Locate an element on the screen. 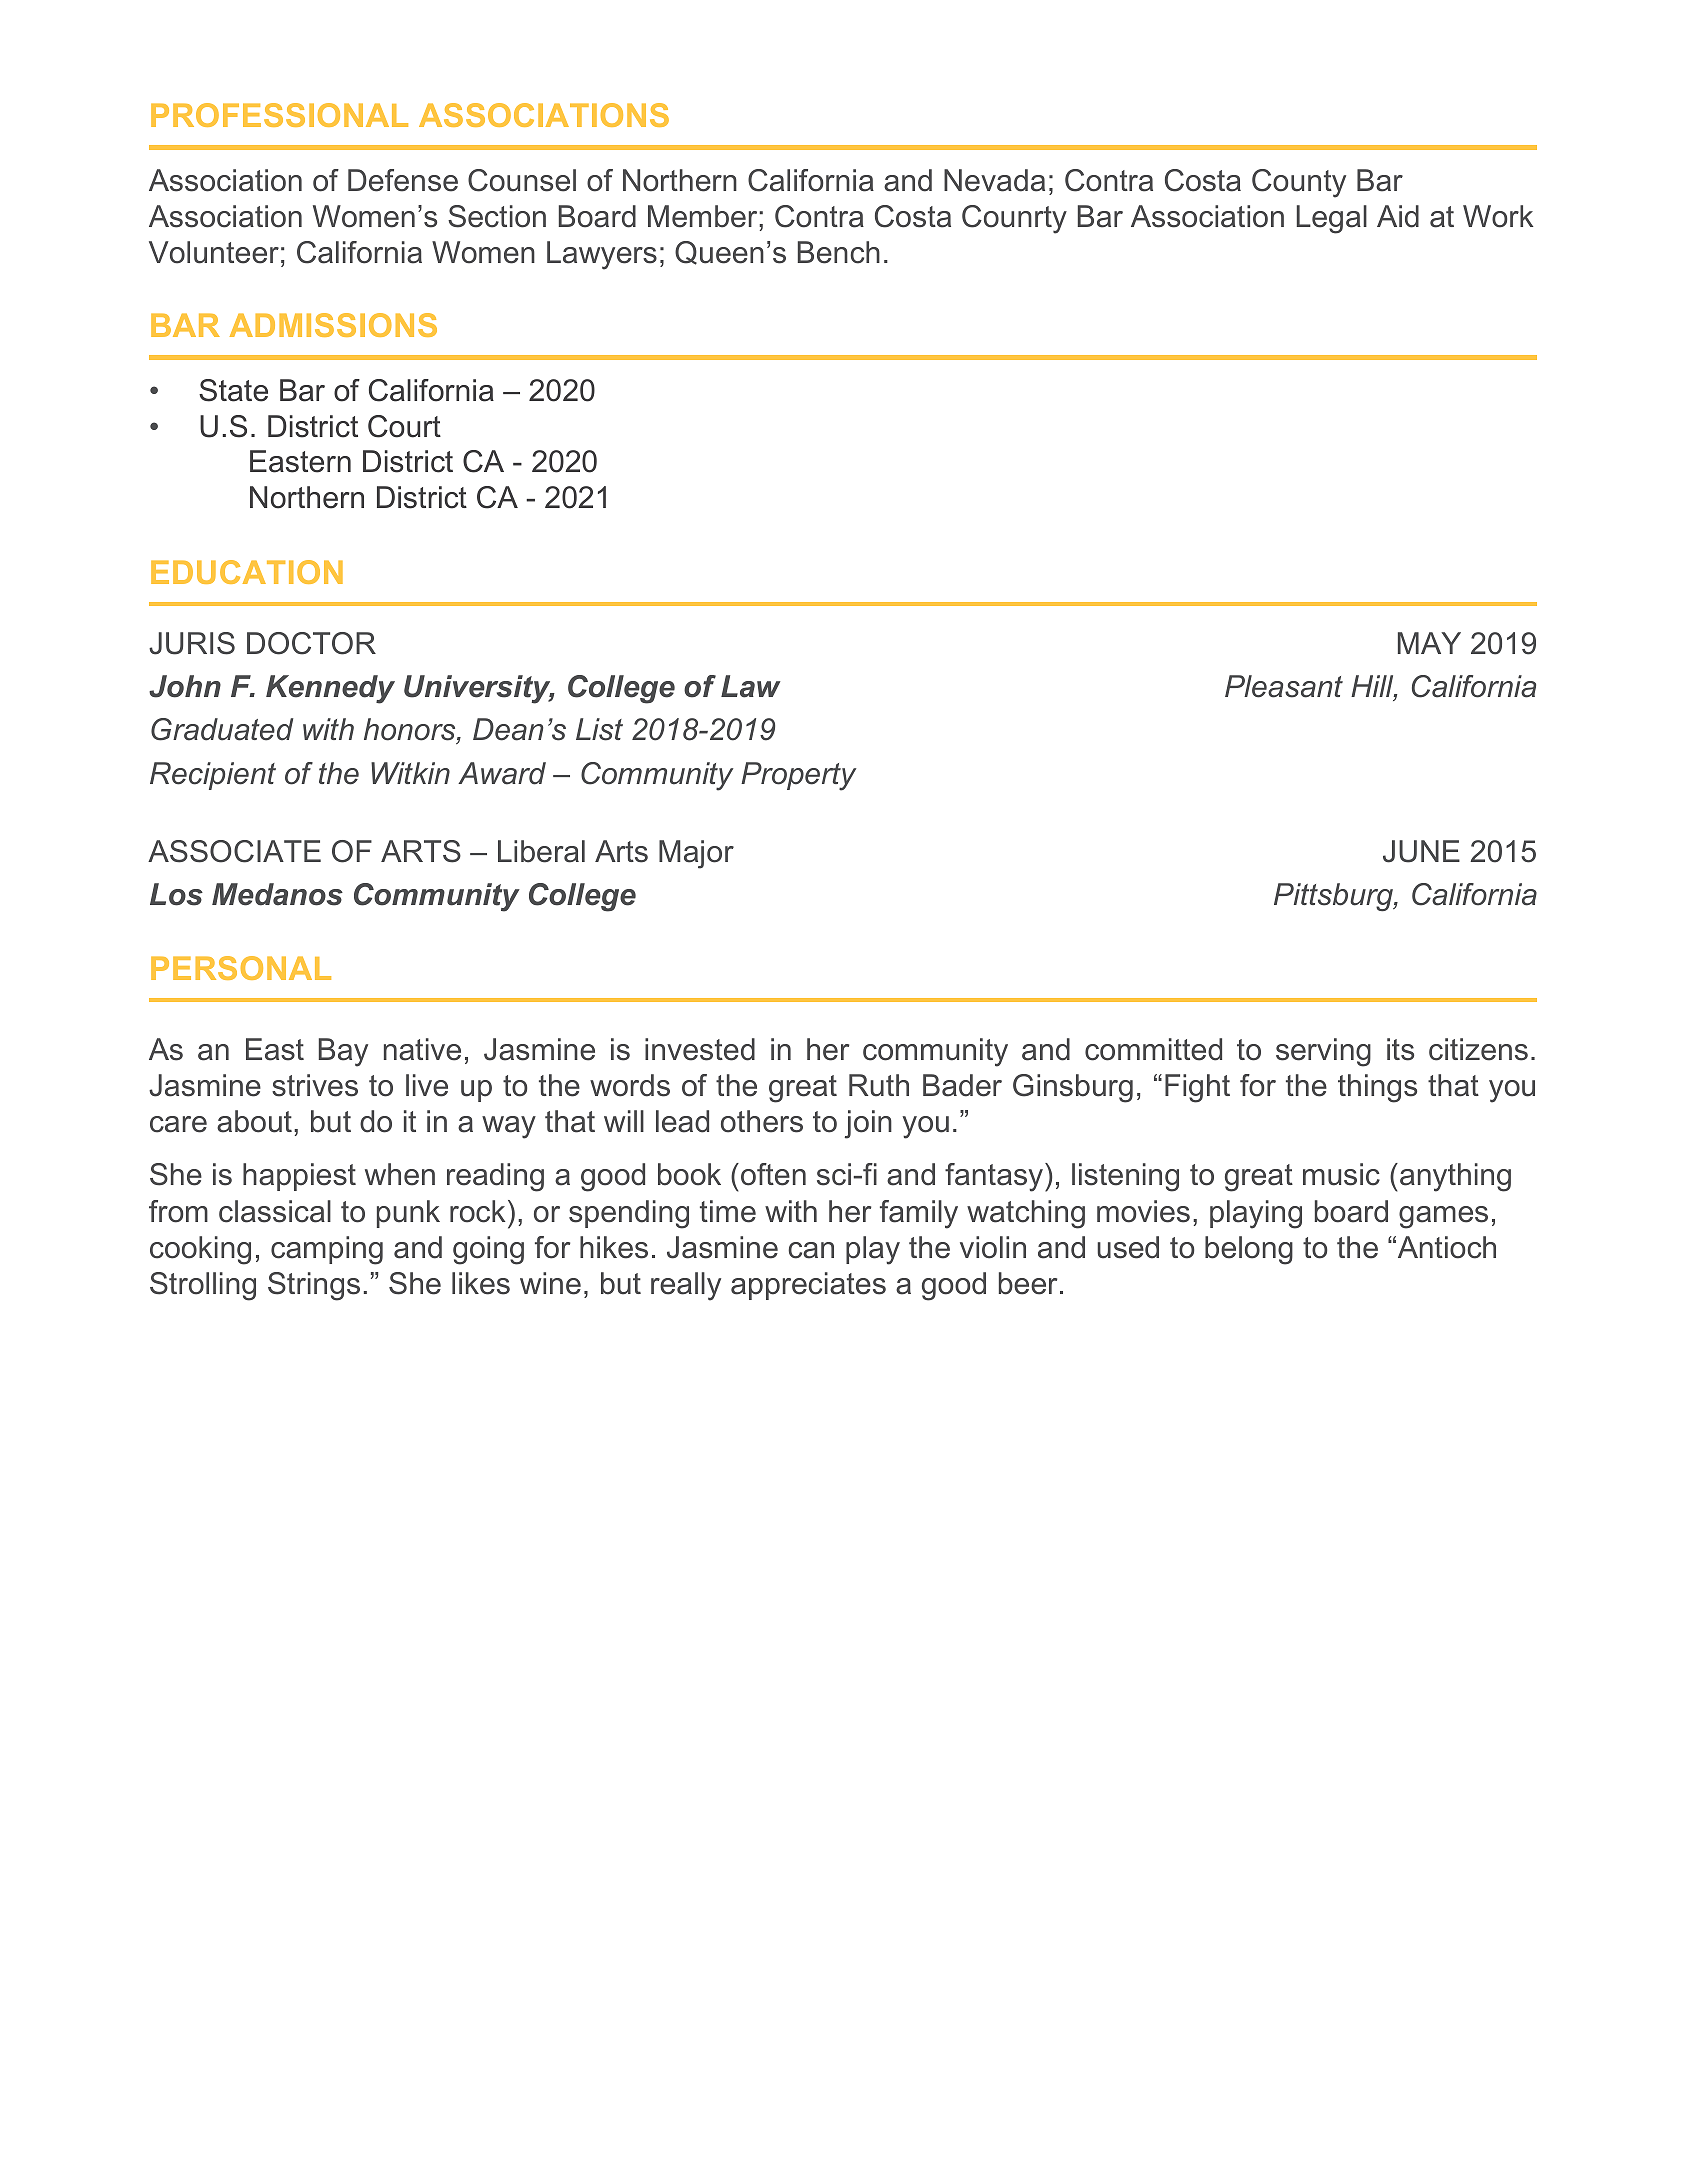 The width and height of the screenshot is (1686, 2181). Property is located at coordinates (798, 776).
